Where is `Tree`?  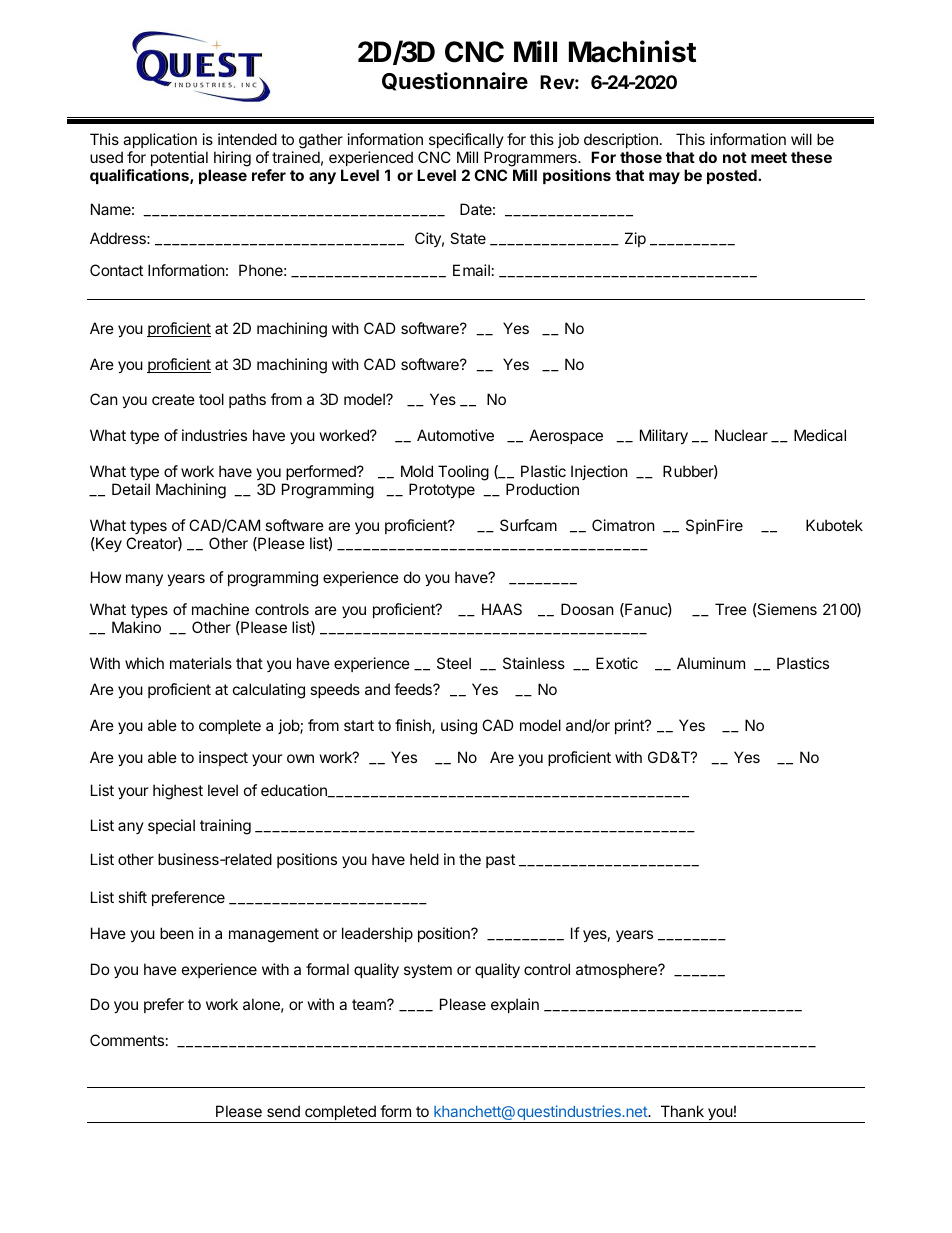
Tree is located at coordinates (731, 609).
